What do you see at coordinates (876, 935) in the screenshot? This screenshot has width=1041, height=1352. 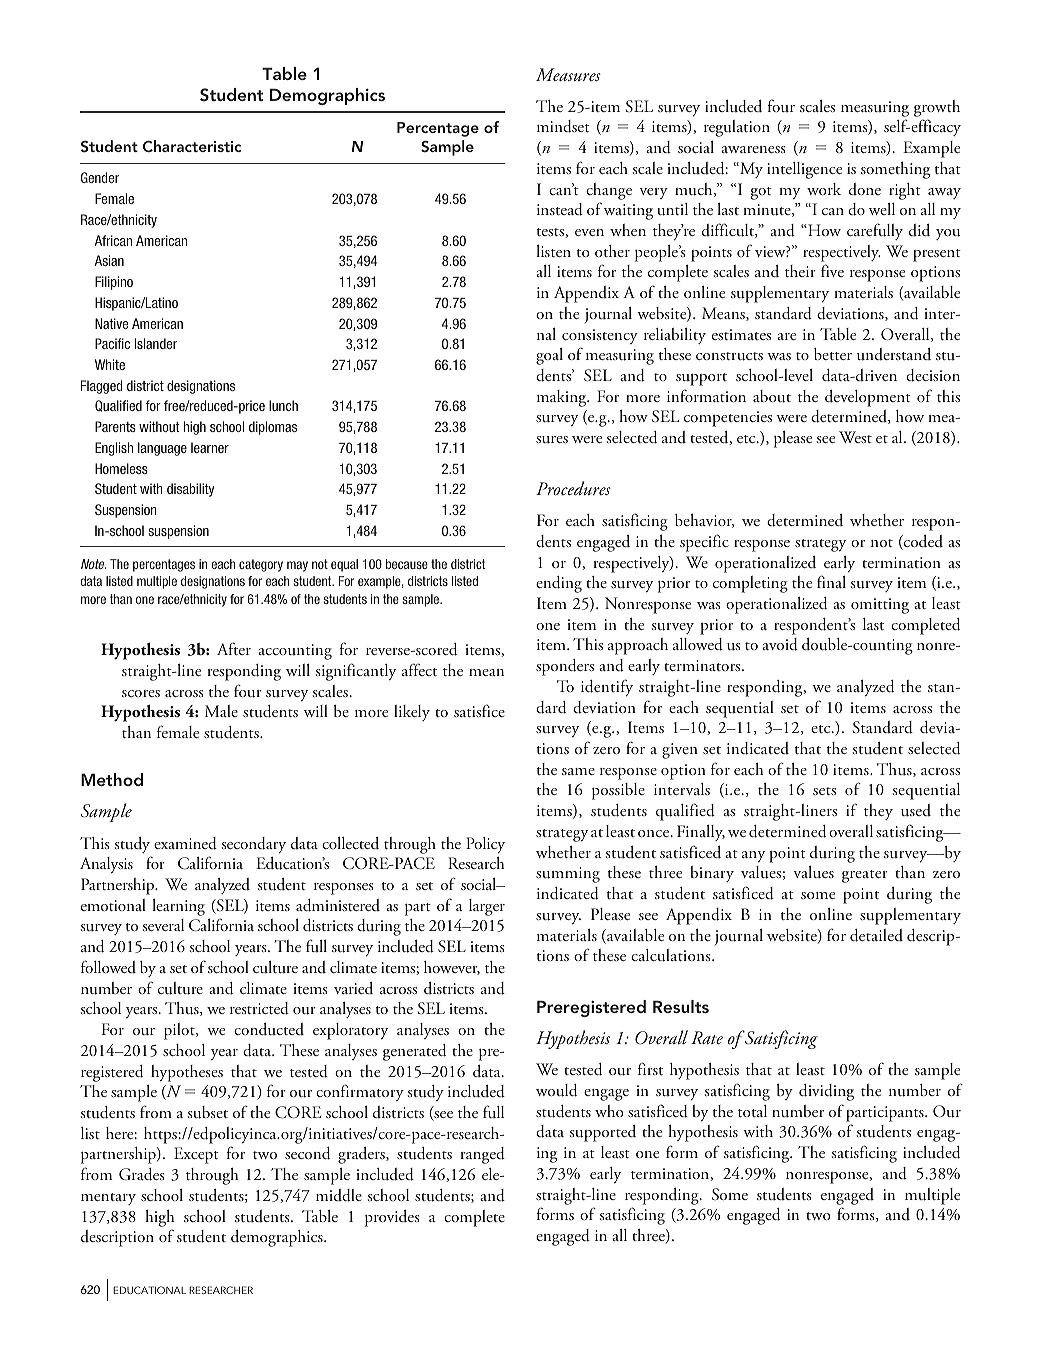 I see `detailed` at bounding box center [876, 935].
